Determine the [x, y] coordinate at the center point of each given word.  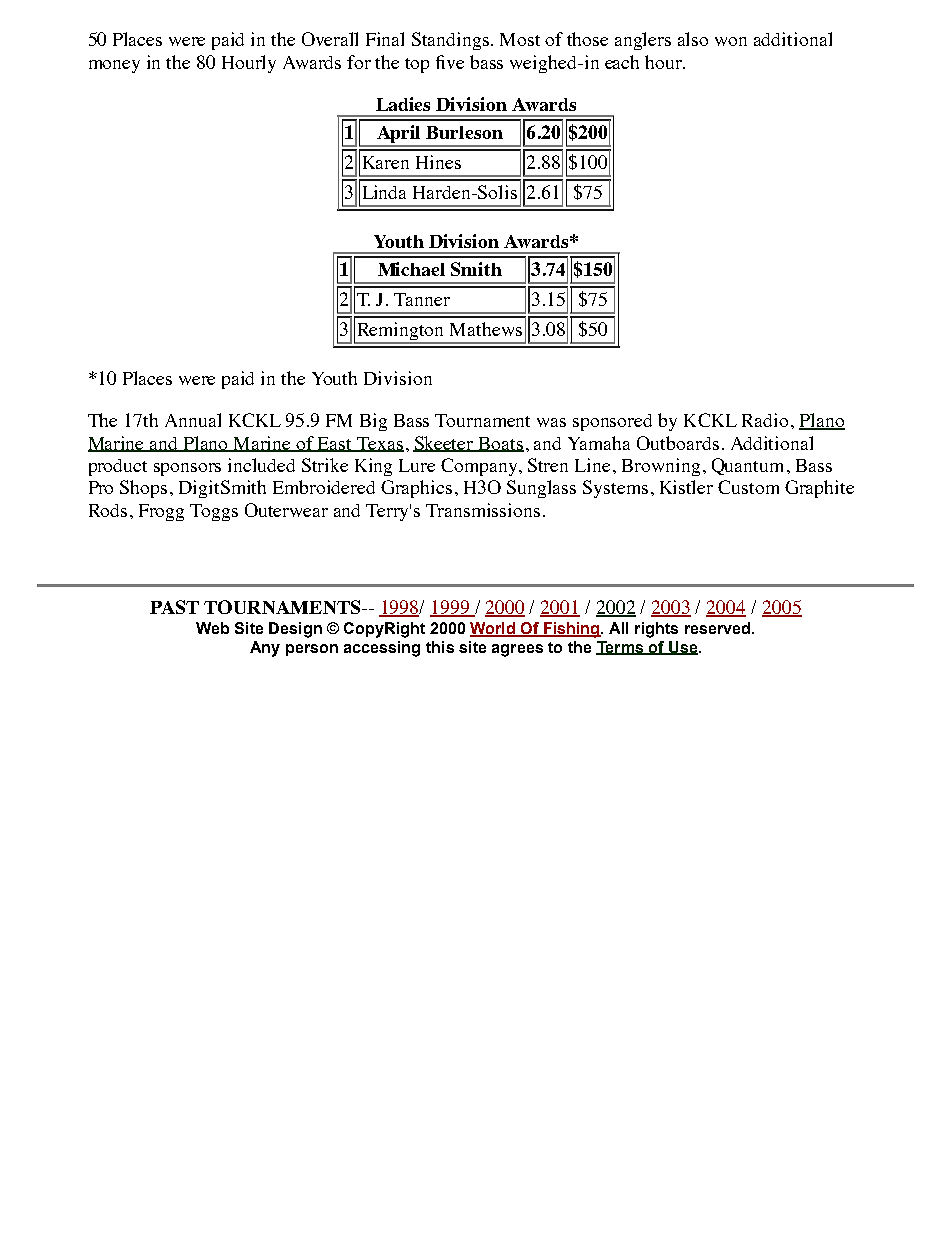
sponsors [187, 469]
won [731, 41]
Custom [748, 487]
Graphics [416, 489]
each [622, 62]
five [450, 62]
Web [212, 628]
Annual [193, 420]
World [493, 629]
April [399, 135]
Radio [765, 420]
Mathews [486, 329]
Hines [438, 162]
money [114, 66]
